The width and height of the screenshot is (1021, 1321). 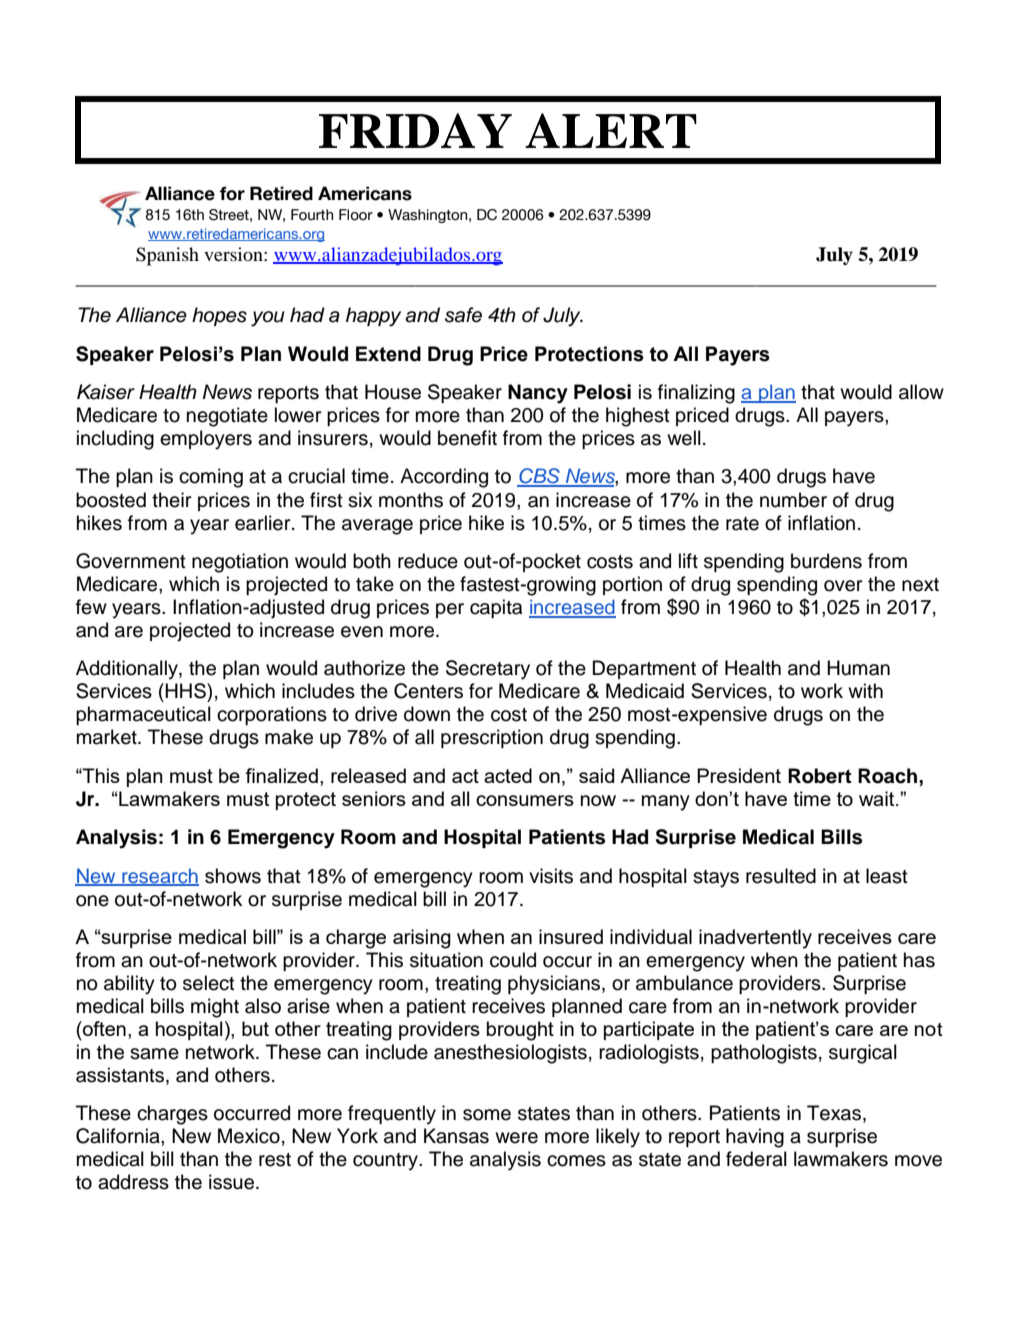 What do you see at coordinates (611, 130) in the screenshot?
I see `ALERT` at bounding box center [611, 130].
